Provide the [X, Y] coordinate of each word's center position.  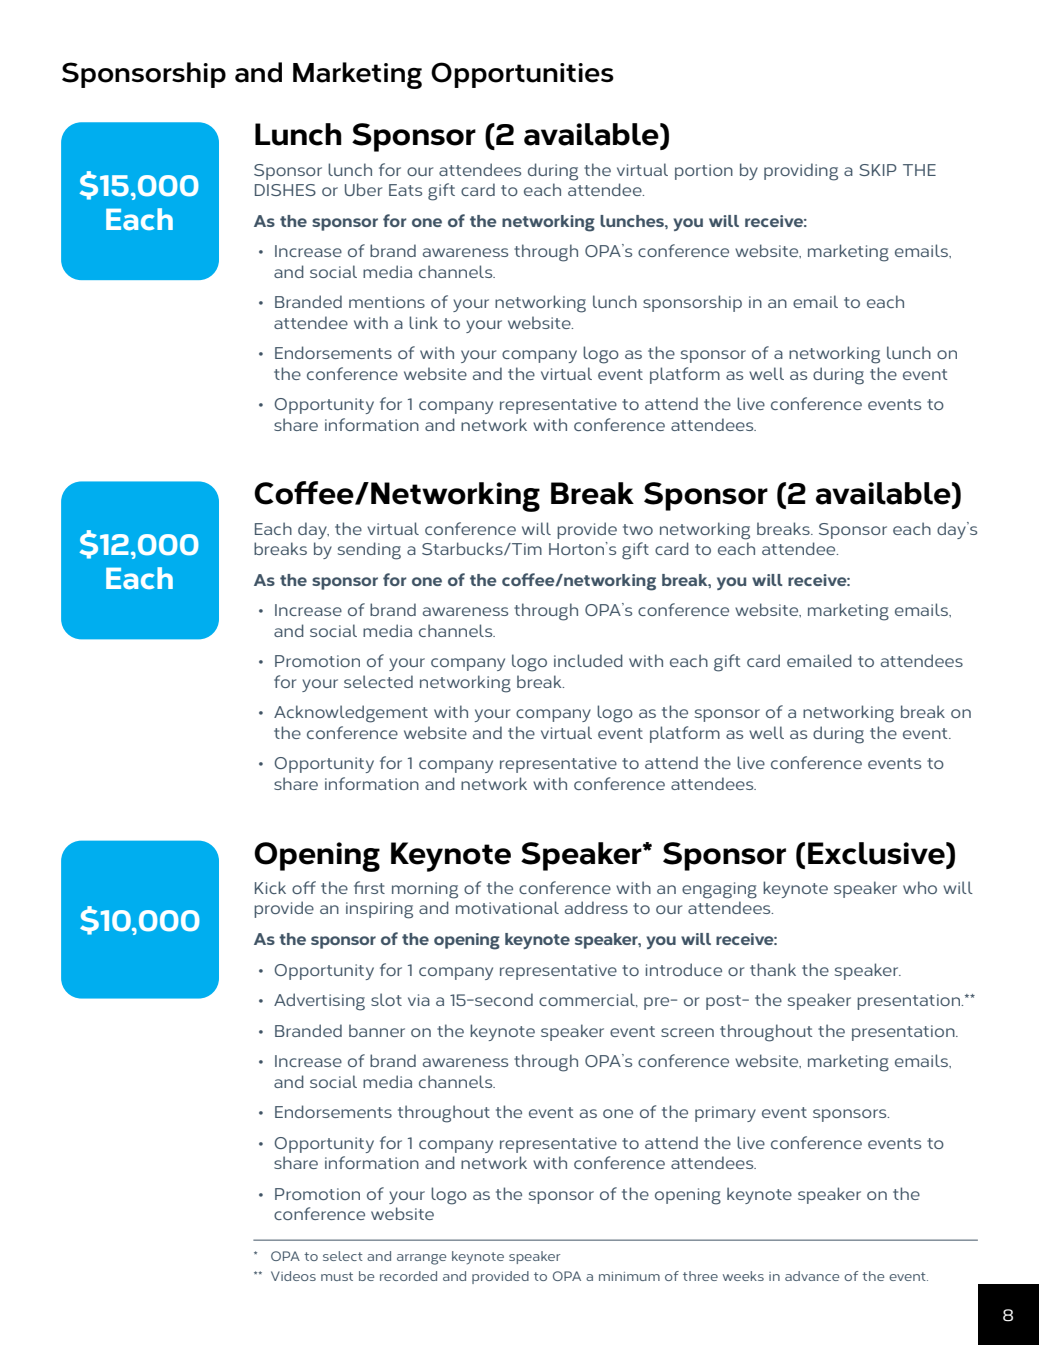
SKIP [878, 170]
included [588, 660]
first [369, 887]
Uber [364, 189]
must [337, 1276]
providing [801, 172]
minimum [629, 1276]
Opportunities [522, 75]
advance [812, 1276]
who [920, 887]
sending [369, 551]
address [596, 907]
